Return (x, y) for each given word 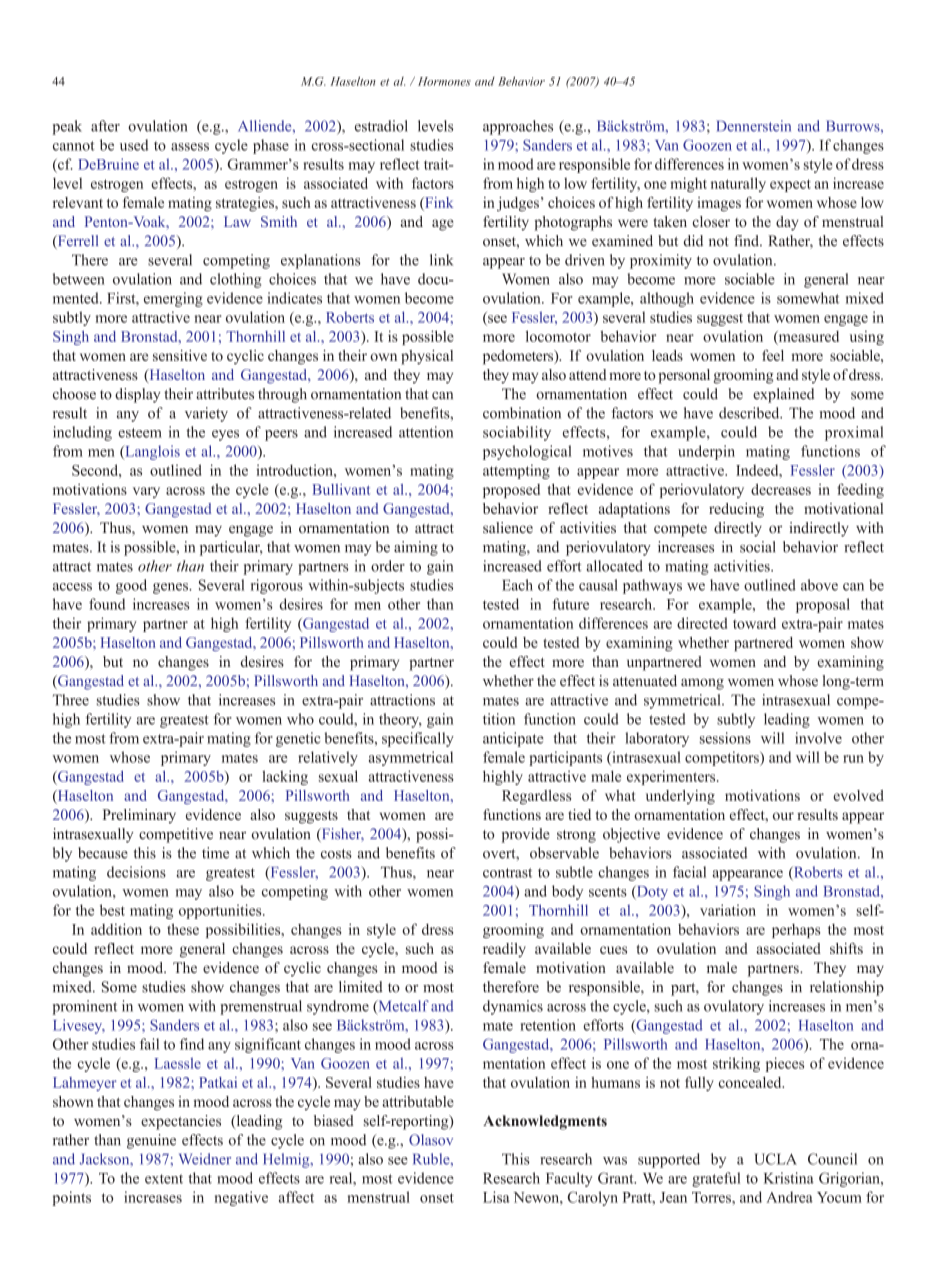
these (183, 929)
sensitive (180, 355)
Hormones (444, 81)
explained (783, 395)
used (134, 145)
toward (754, 623)
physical (427, 357)
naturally (738, 184)
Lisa (496, 1197)
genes (171, 588)
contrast (507, 873)
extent (164, 1179)
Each (517, 585)
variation (728, 910)
